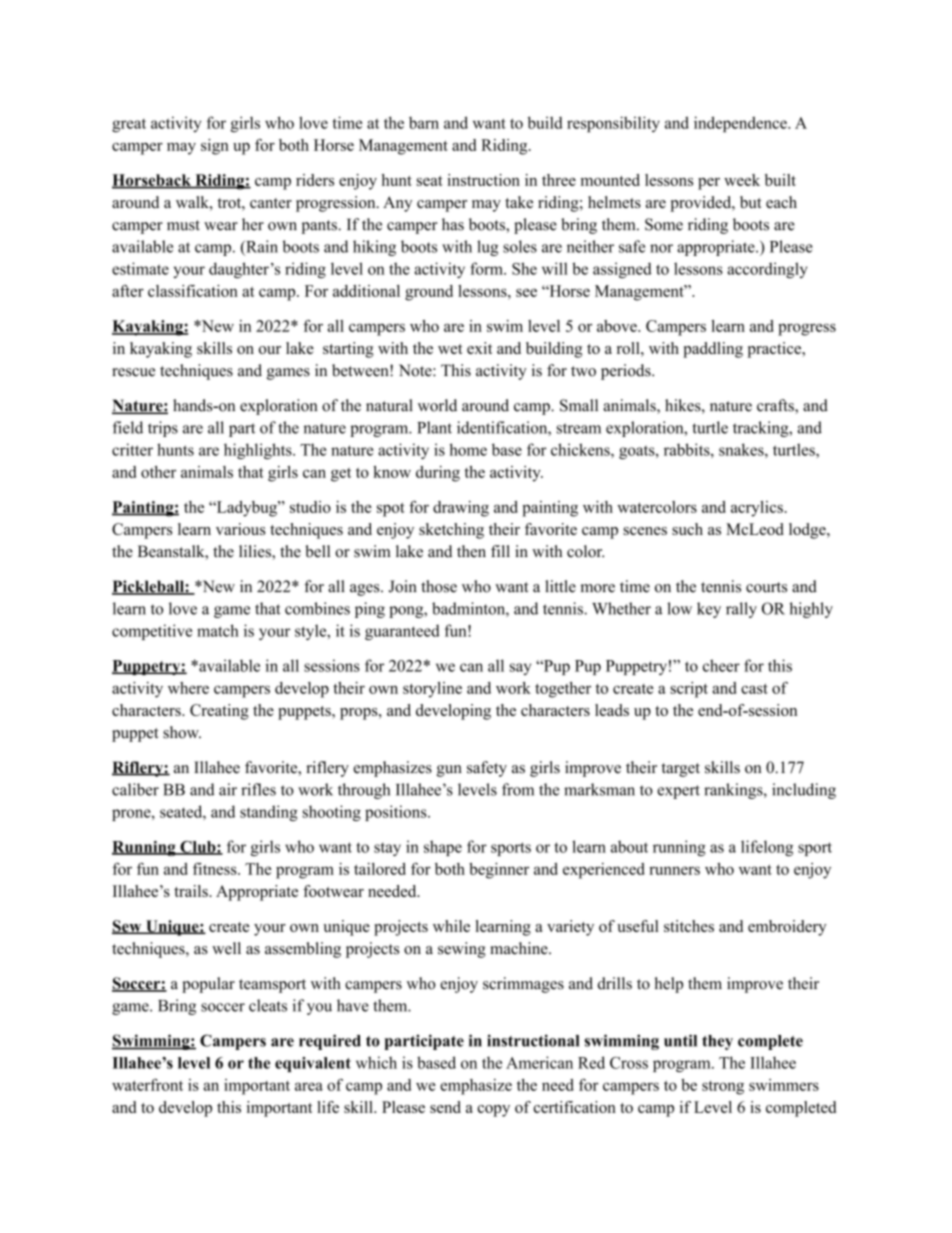 This screenshot has width=952, height=1233. What do you see at coordinates (741, 610) in the screenshot?
I see `rally` at bounding box center [741, 610].
